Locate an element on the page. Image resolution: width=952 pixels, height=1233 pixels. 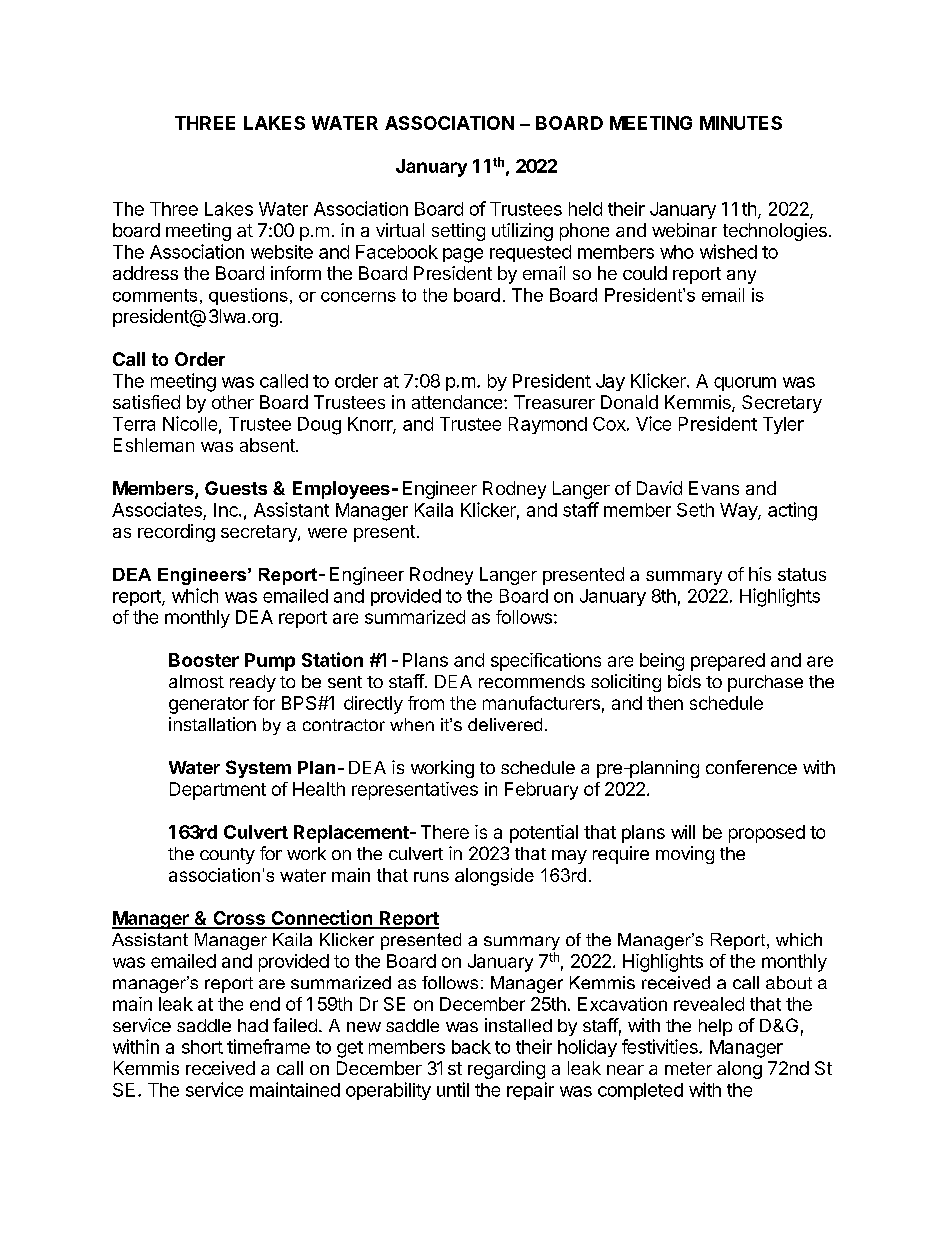
attendance is located at coordinates (458, 402).
